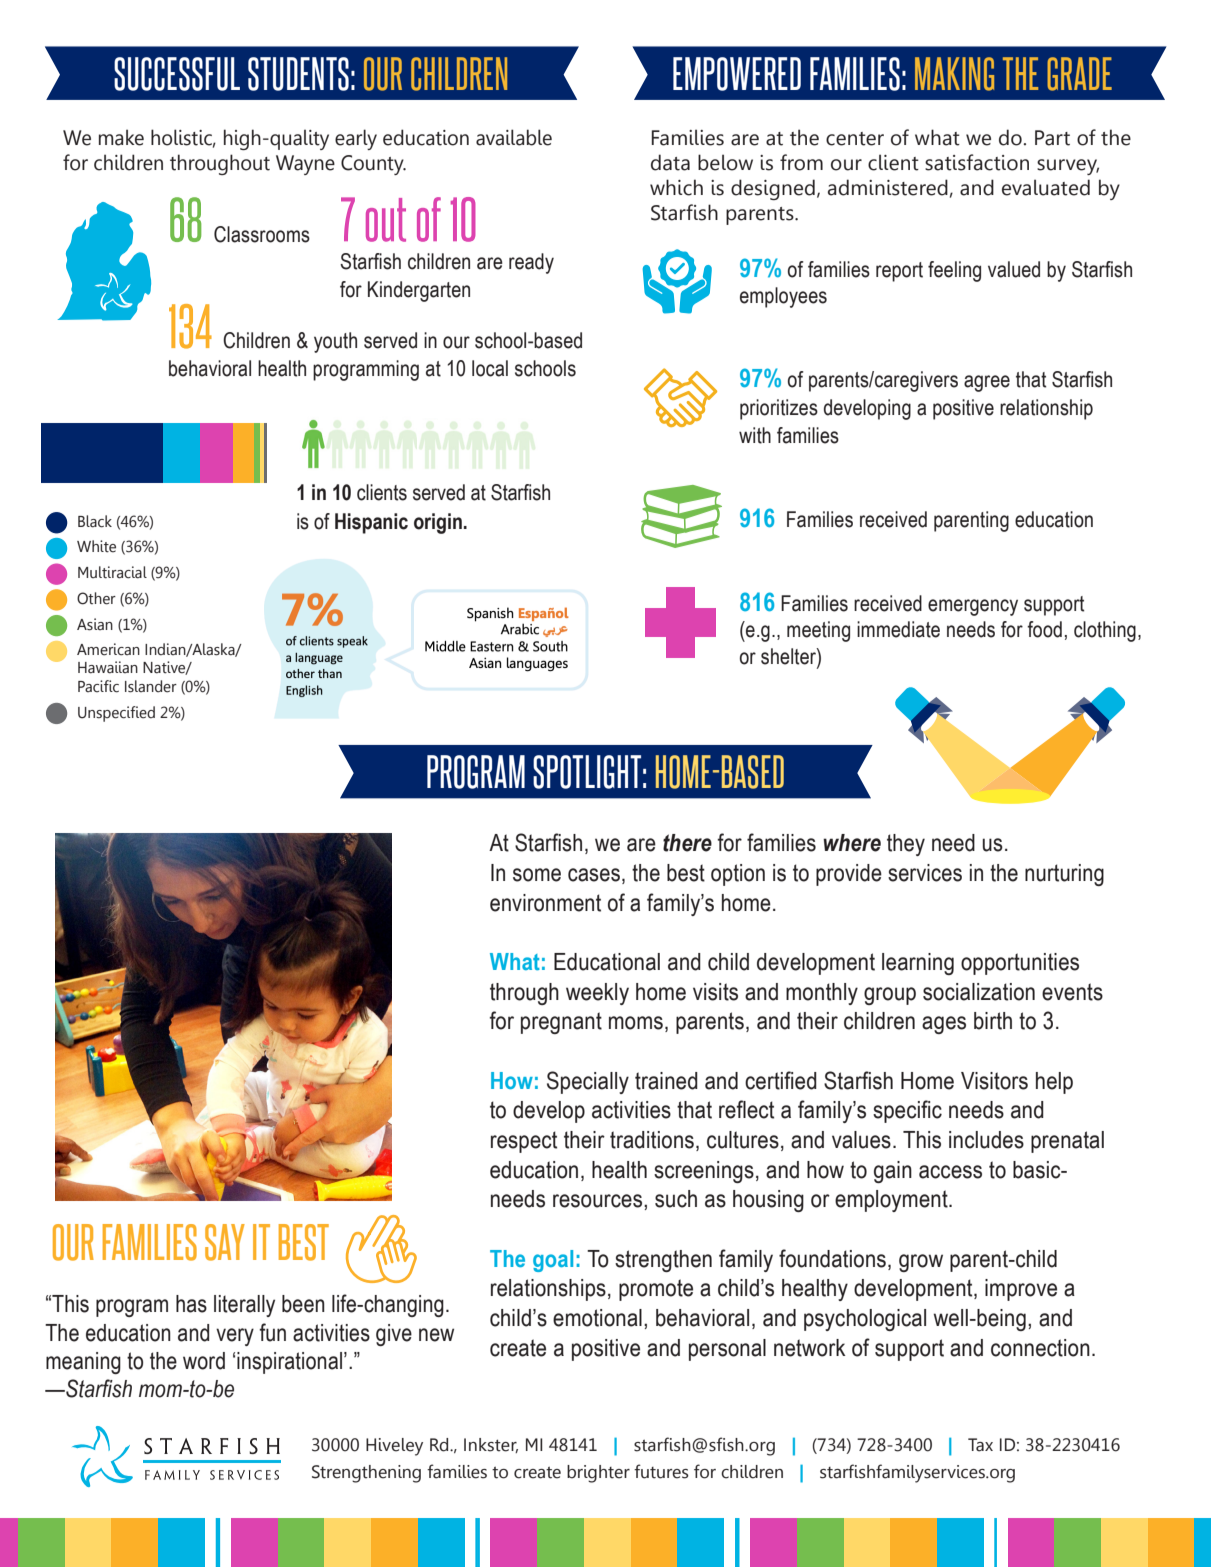  Describe the element at coordinates (954, 74) in the screenshot. I see `MAKING` at that location.
